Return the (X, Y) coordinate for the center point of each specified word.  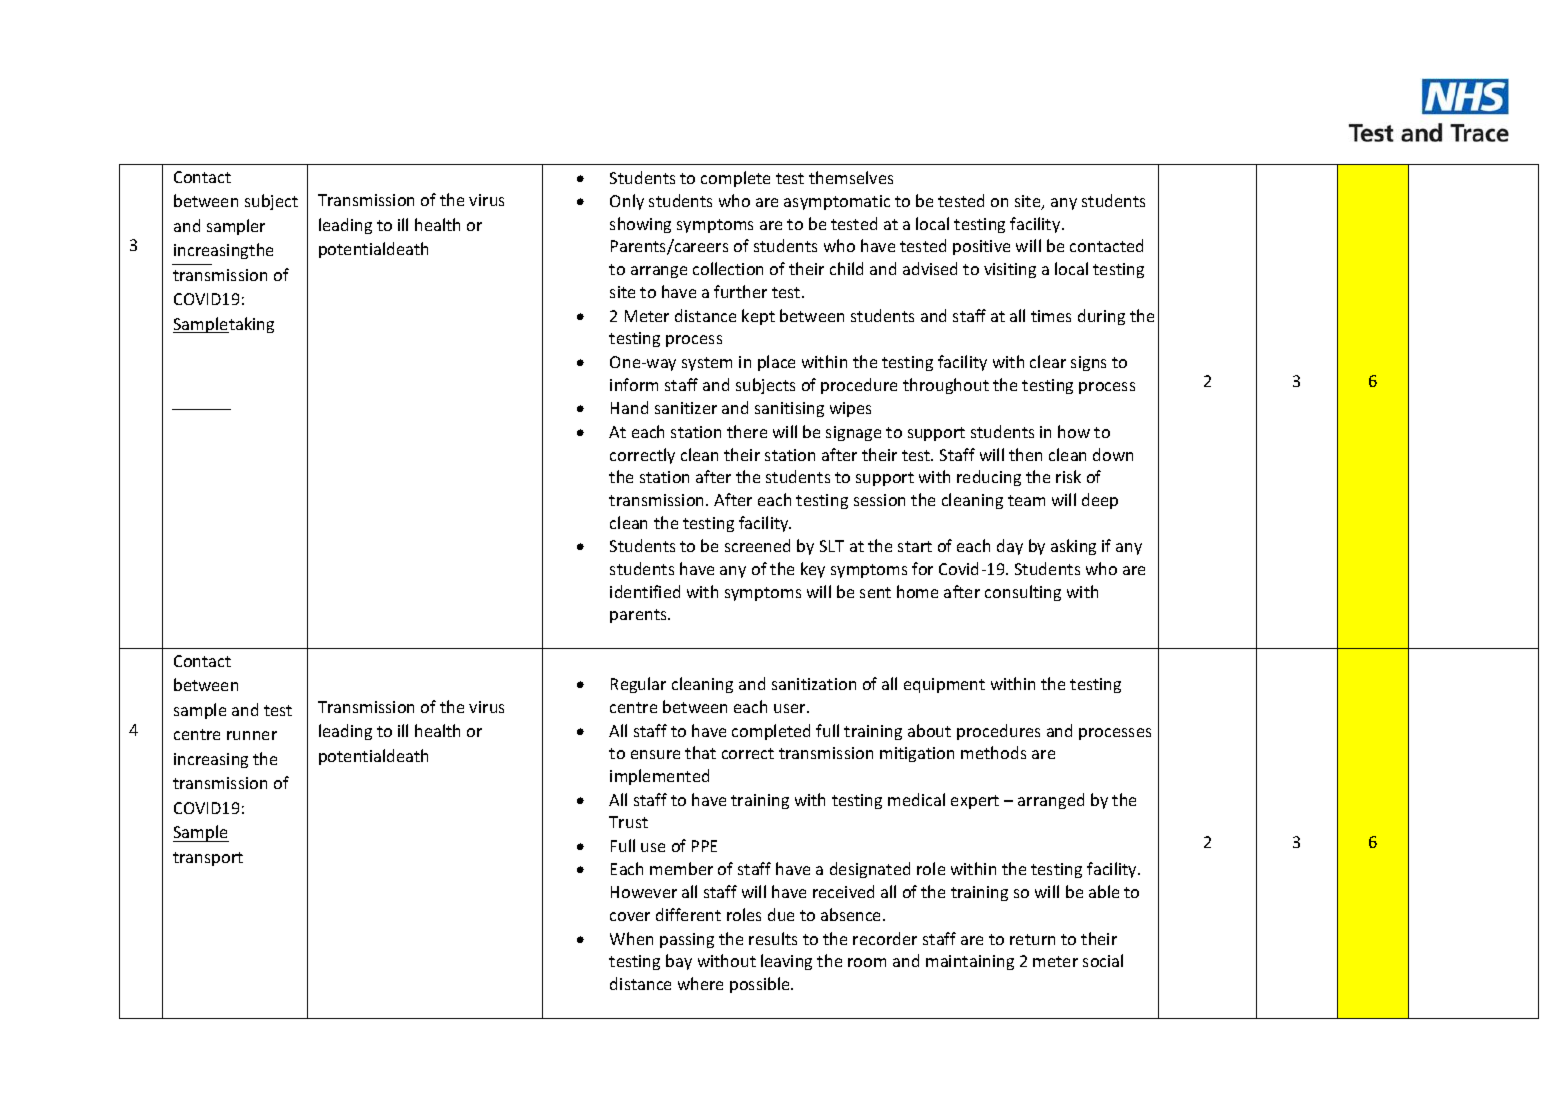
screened (757, 545)
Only (627, 202)
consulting (1023, 593)
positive (981, 247)
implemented (659, 777)
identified (645, 591)
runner (252, 735)
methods (993, 752)
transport (208, 859)
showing (640, 225)
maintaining (970, 962)
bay (679, 962)
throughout (946, 386)
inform (634, 384)
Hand (629, 407)
